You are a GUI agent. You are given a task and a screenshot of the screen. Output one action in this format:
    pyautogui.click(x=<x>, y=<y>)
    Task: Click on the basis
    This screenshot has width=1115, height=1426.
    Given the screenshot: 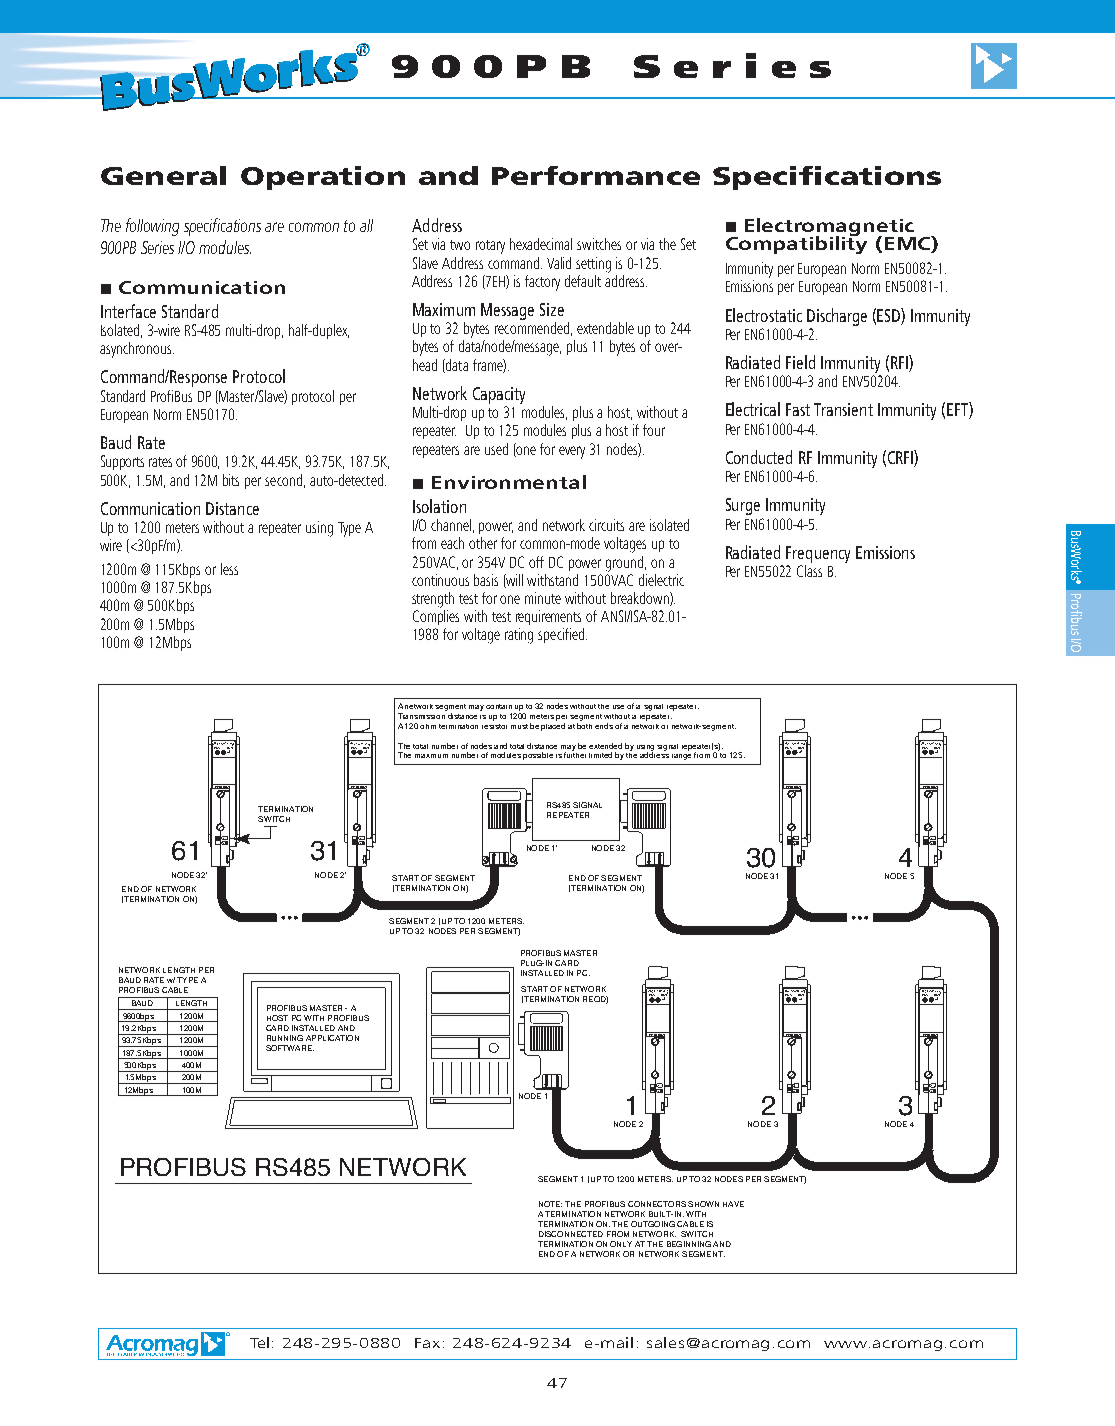 What is the action you would take?
    pyautogui.click(x=486, y=580)
